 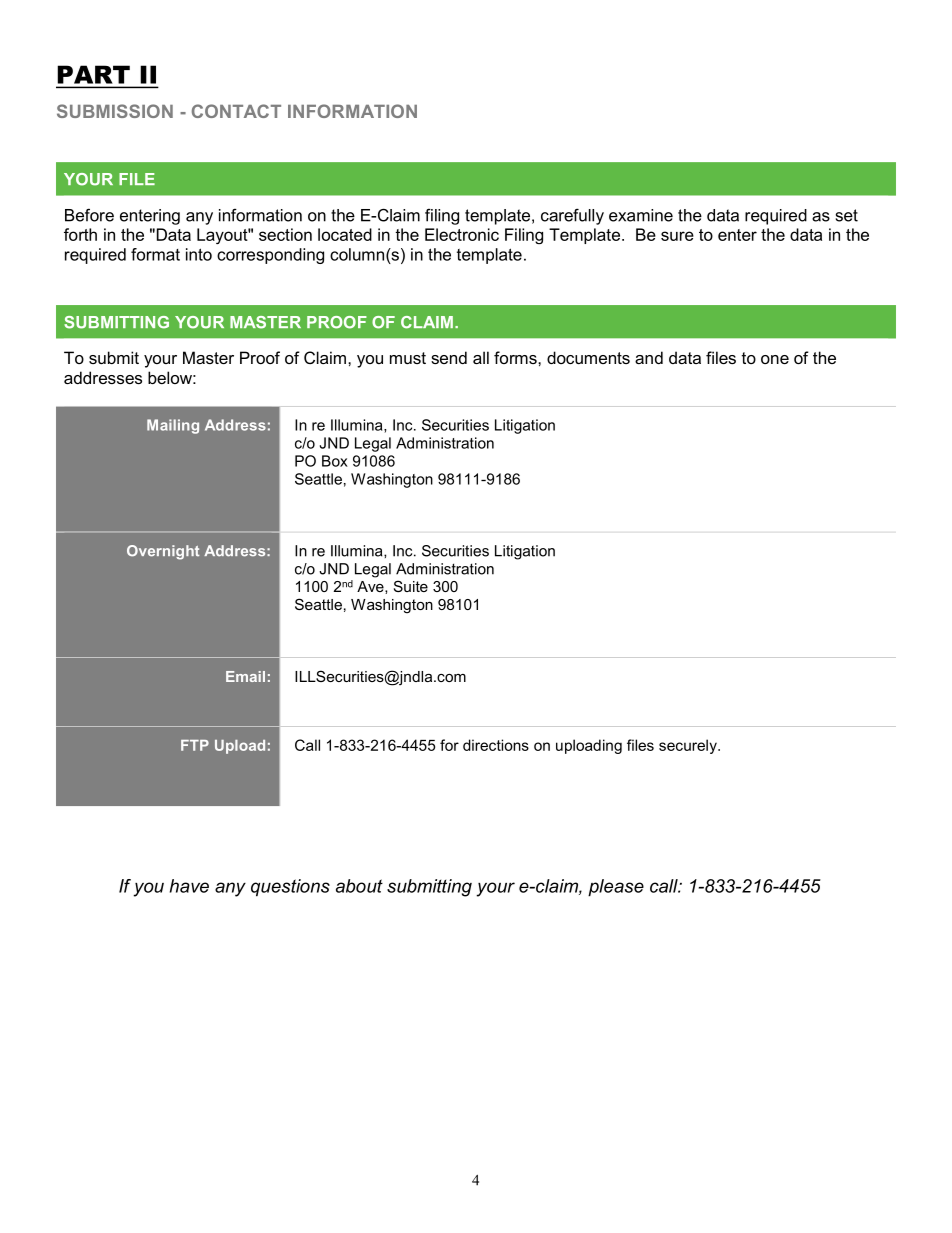 I want to click on carefully, so click(x=572, y=216).
